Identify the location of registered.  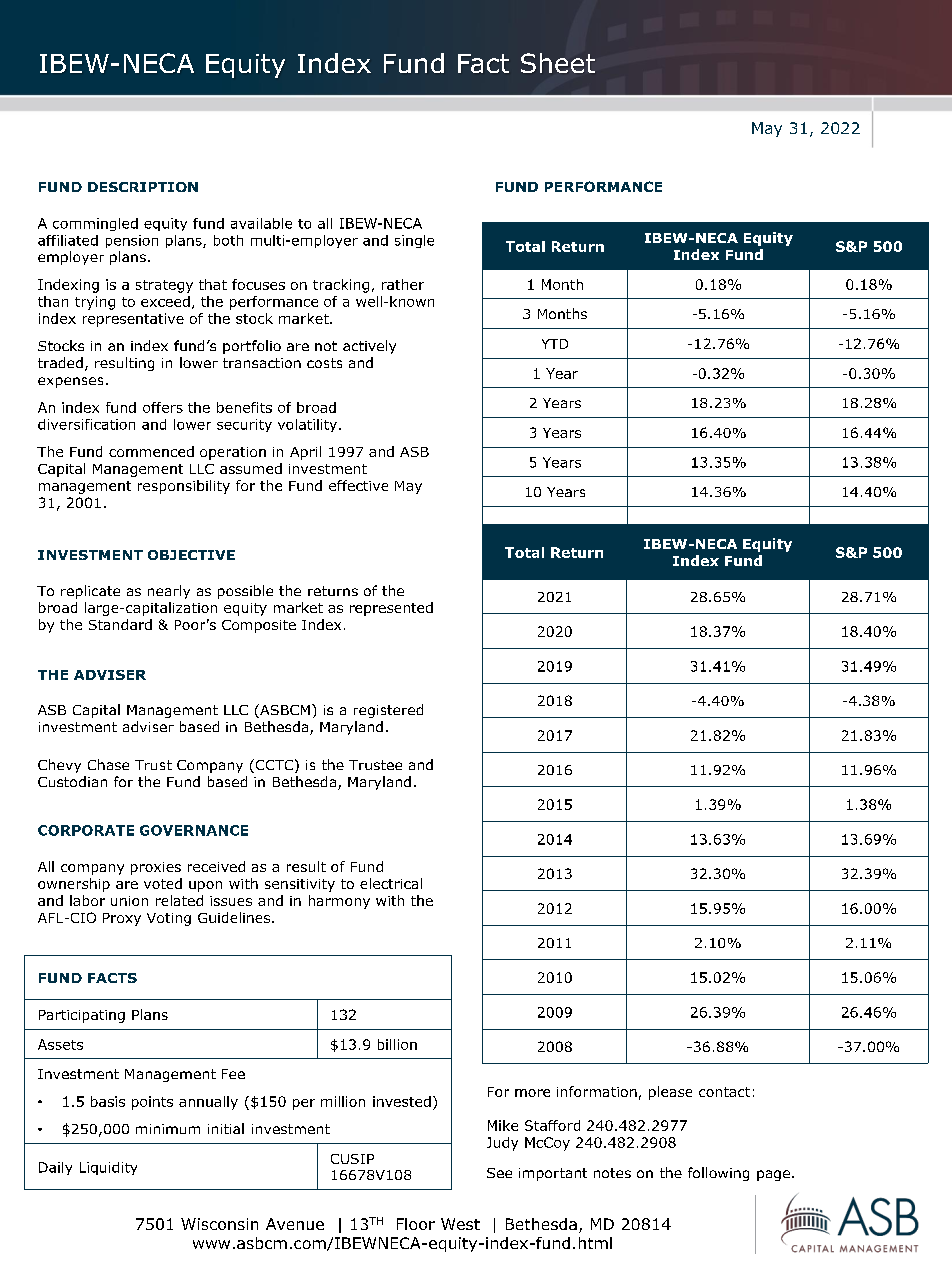
(388, 711).
